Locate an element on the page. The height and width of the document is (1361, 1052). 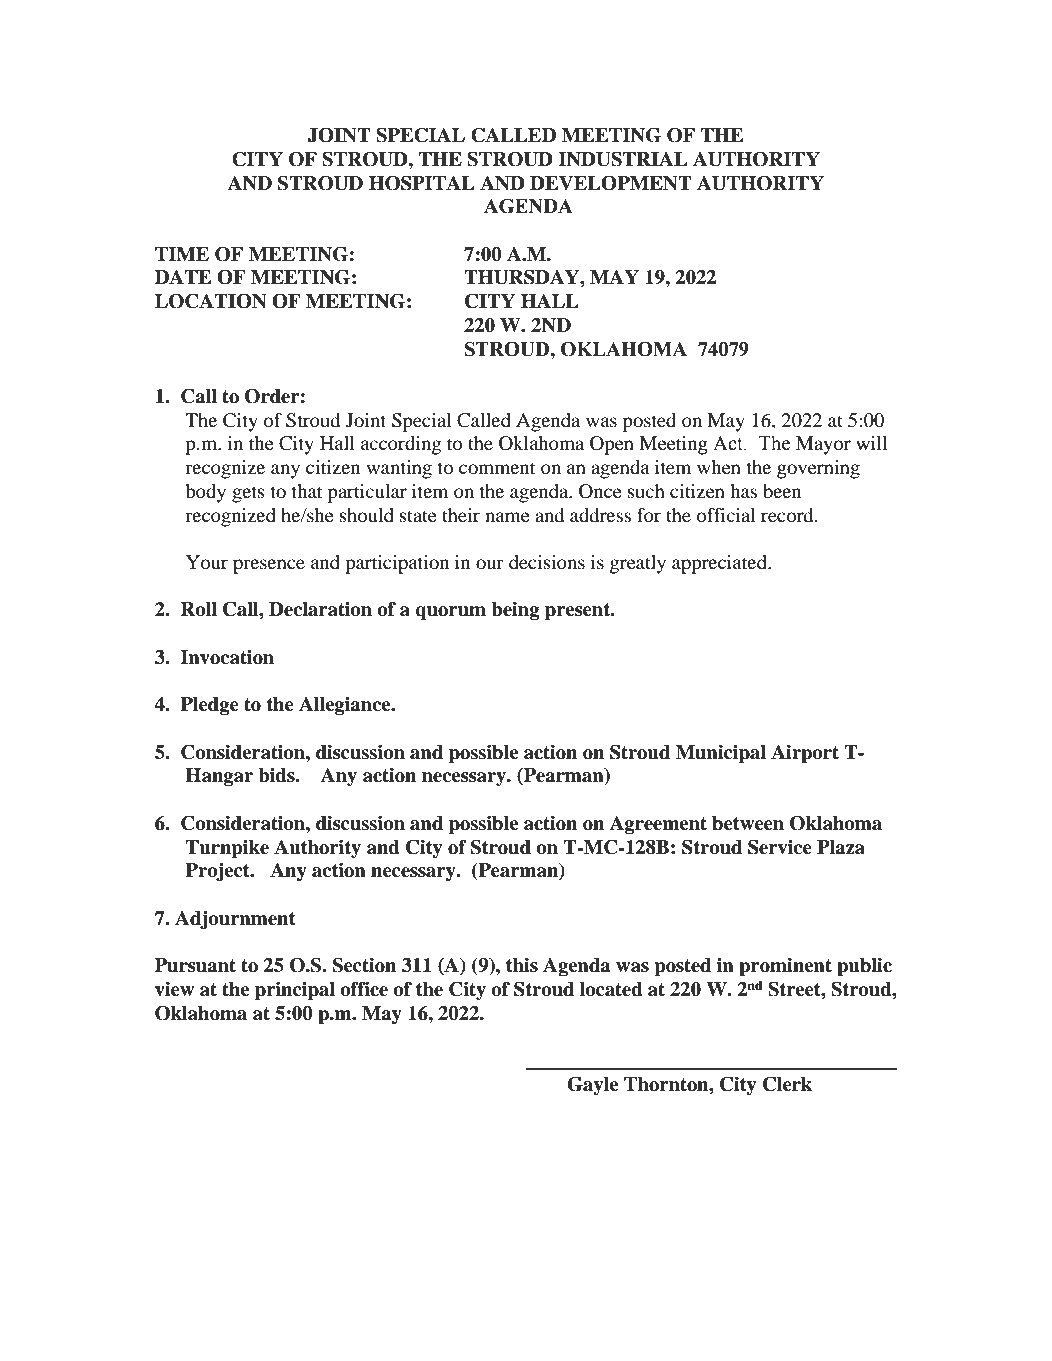
gets is located at coordinates (248, 494).
